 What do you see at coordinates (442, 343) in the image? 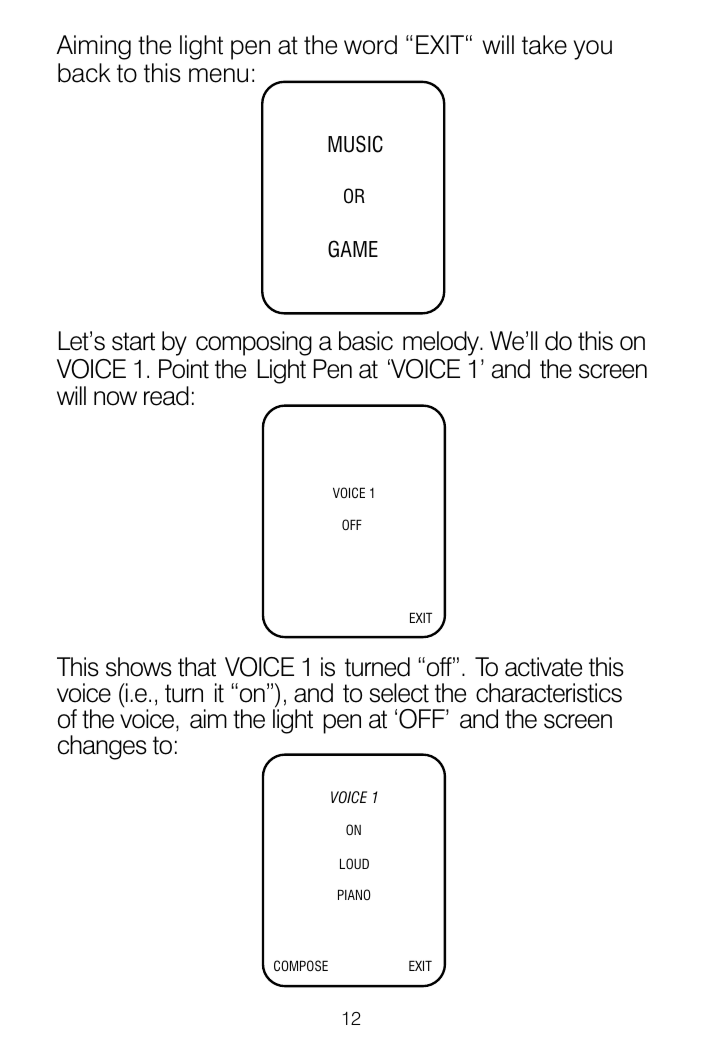
I see `melody` at bounding box center [442, 343].
